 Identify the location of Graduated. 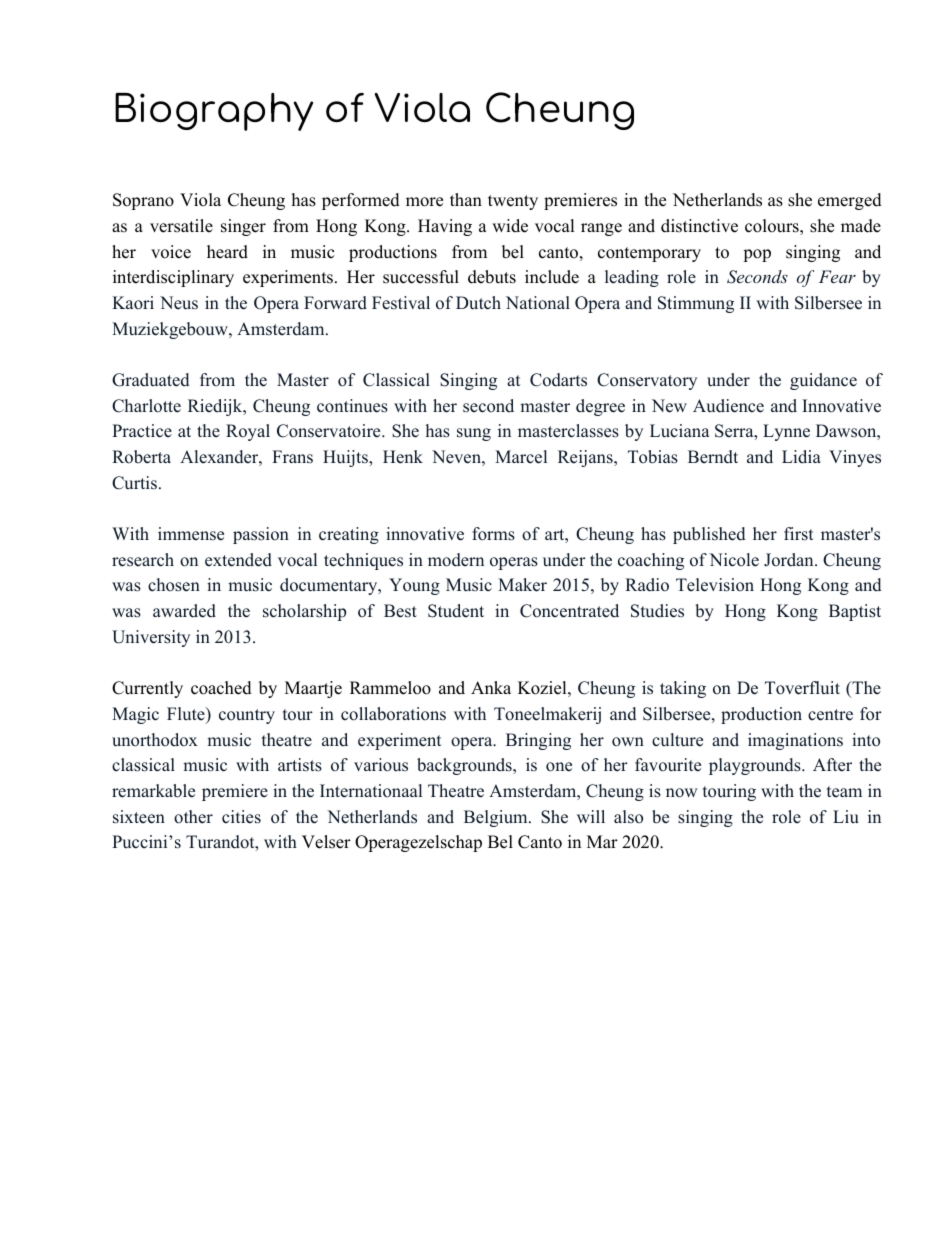
(151, 380).
